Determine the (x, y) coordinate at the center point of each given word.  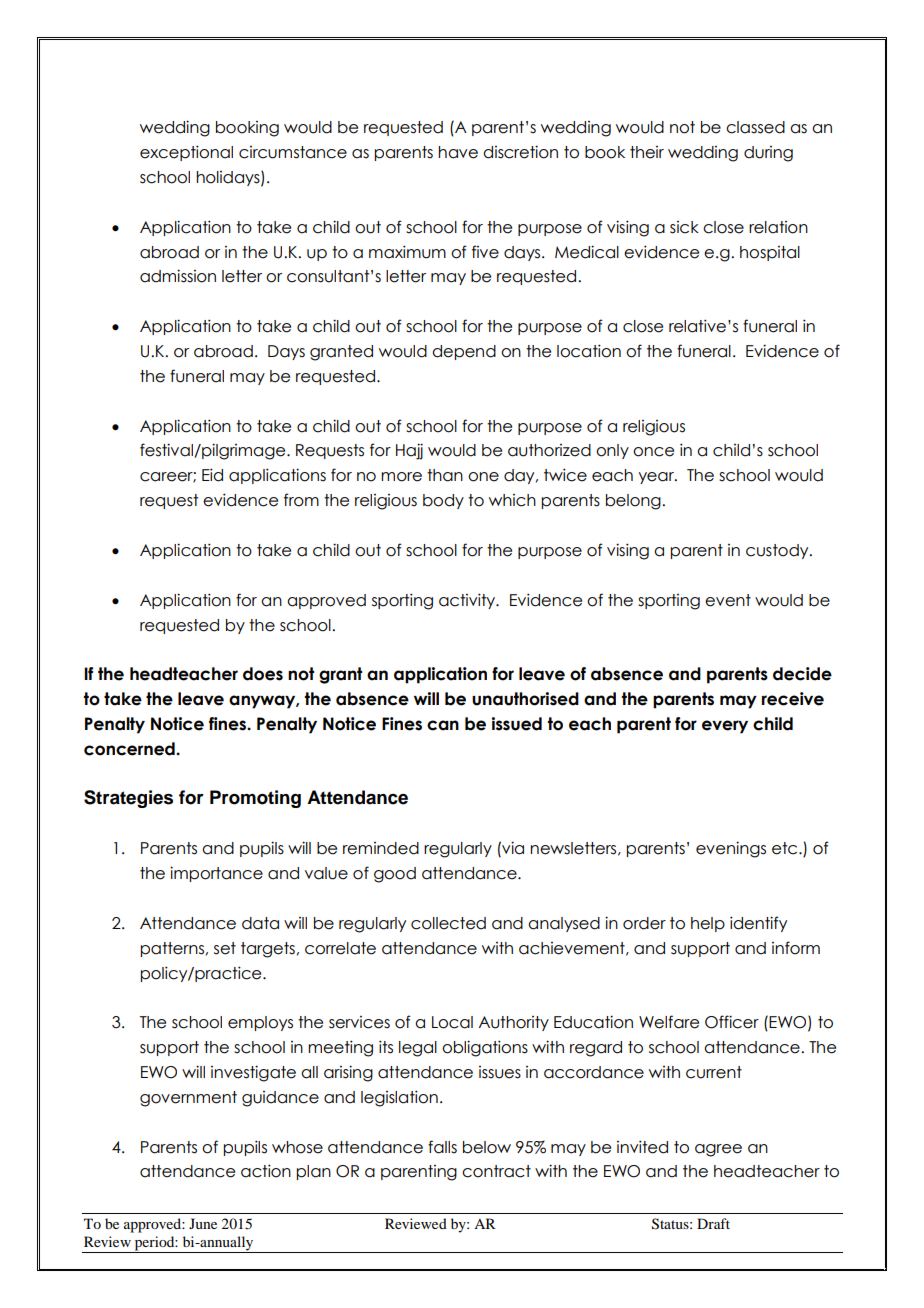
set (225, 948)
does (263, 674)
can (443, 725)
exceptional (186, 153)
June (203, 1223)
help (708, 924)
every (725, 727)
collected (448, 923)
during (768, 154)
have (458, 152)
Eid (212, 475)
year (657, 478)
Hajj (409, 451)
